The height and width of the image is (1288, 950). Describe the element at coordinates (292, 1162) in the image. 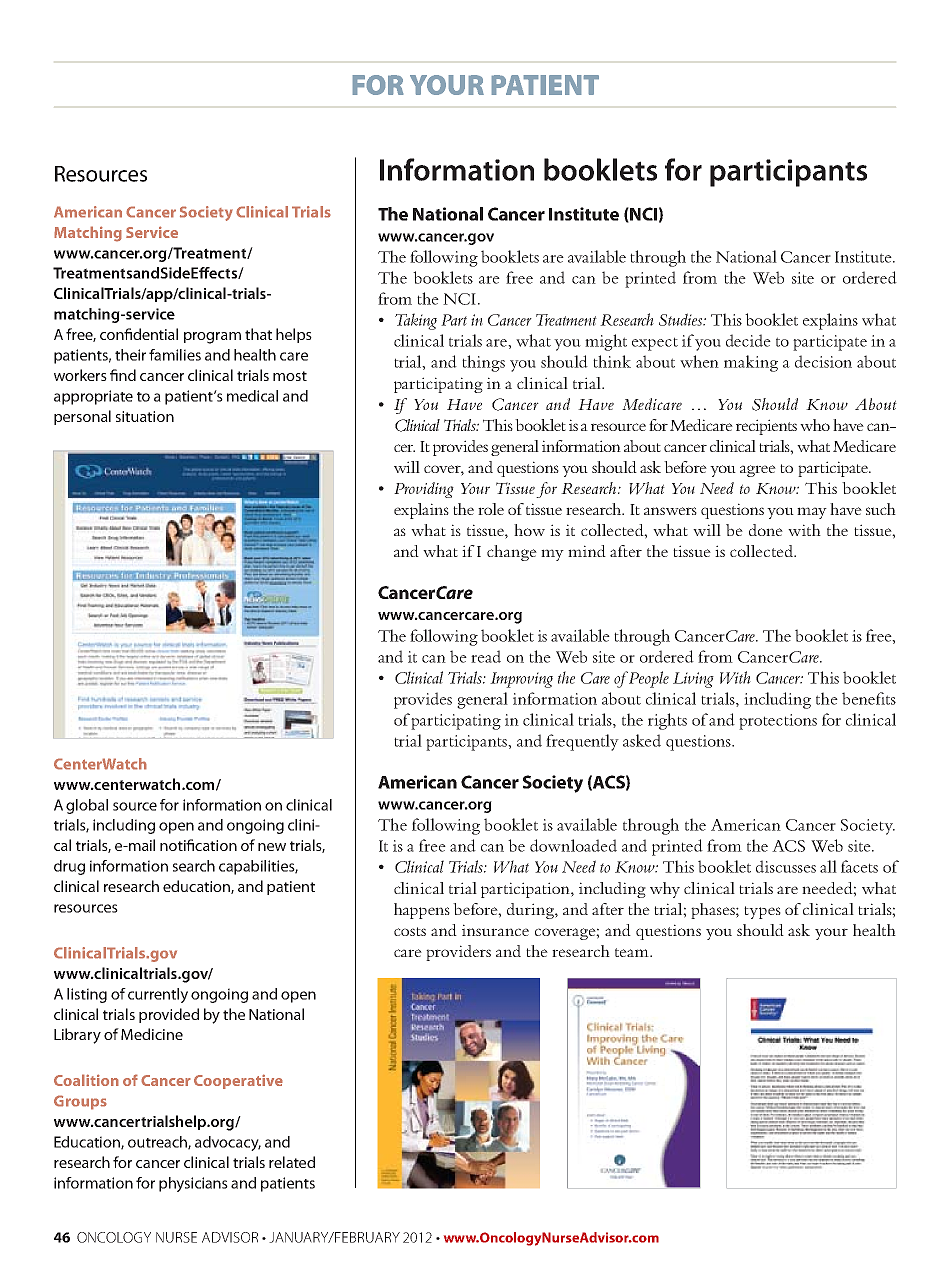

I see `related` at that location.
